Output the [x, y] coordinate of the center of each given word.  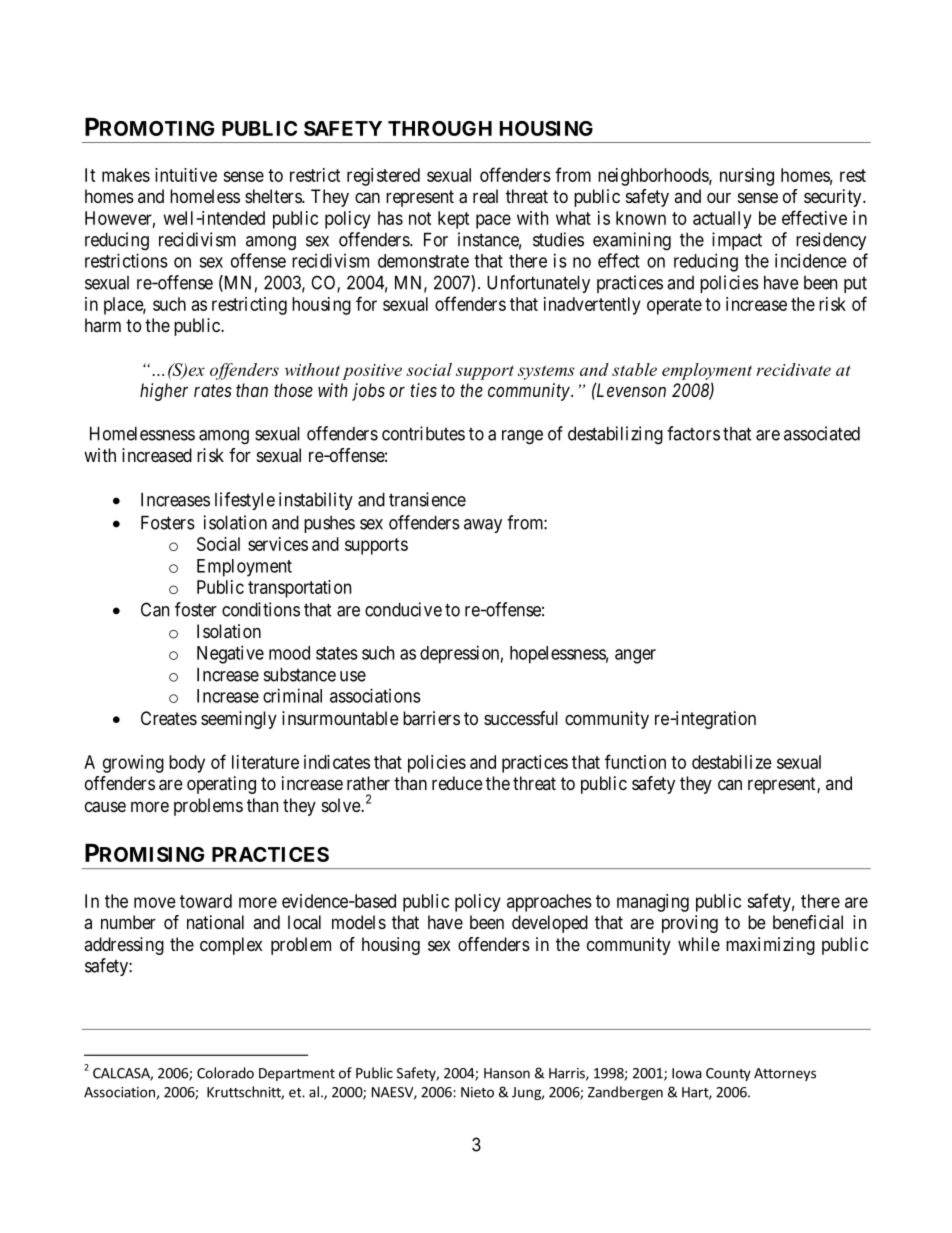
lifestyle [245, 501]
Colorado [225, 1073]
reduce [457, 783]
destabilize [732, 762]
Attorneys [785, 1074]
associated [822, 433]
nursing [747, 177]
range [522, 437]
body [187, 764]
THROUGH [440, 128]
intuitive [186, 175]
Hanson [507, 1073]
